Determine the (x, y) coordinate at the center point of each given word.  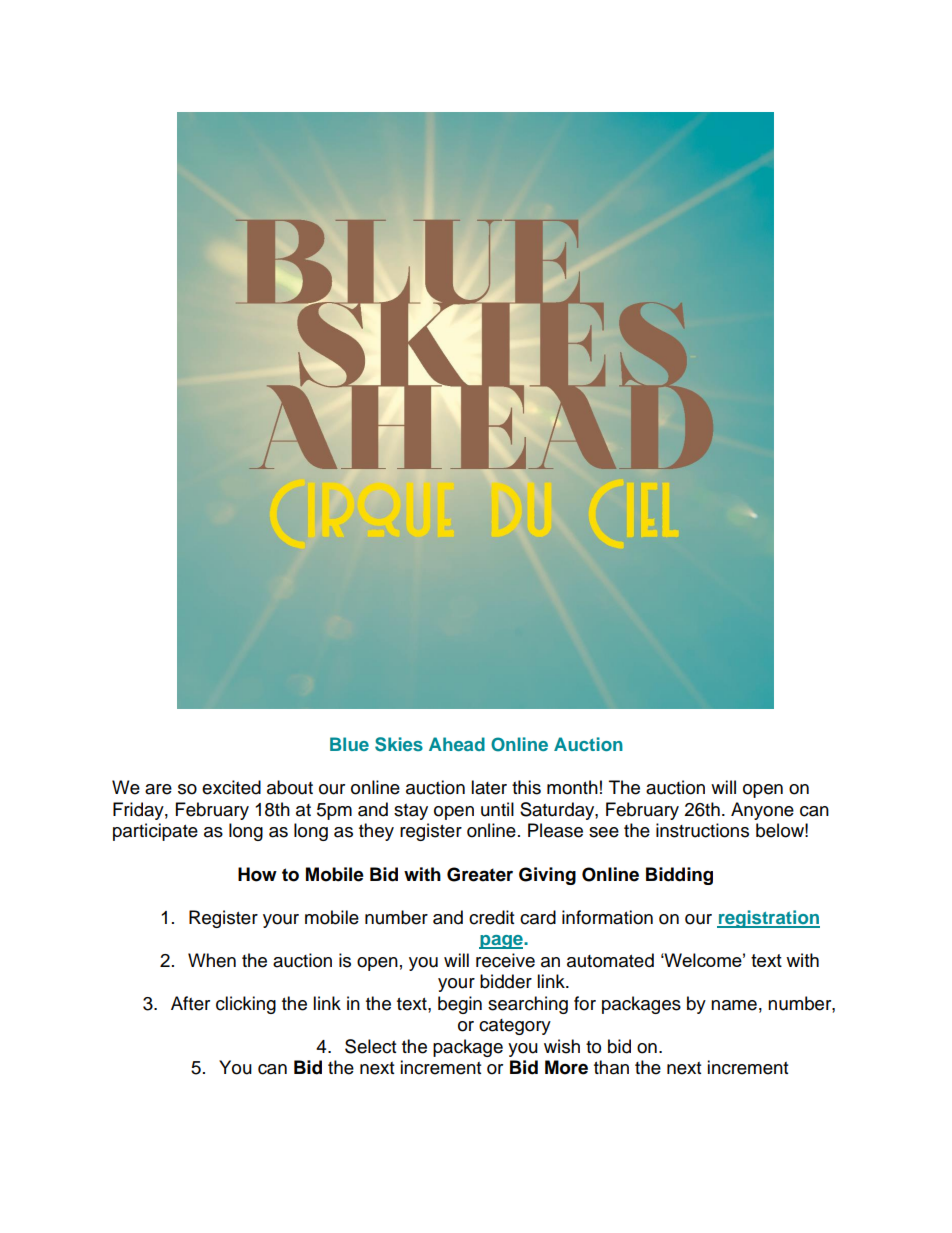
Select (370, 1046)
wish (562, 1046)
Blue (349, 744)
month (572, 787)
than (611, 1067)
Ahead (457, 744)
